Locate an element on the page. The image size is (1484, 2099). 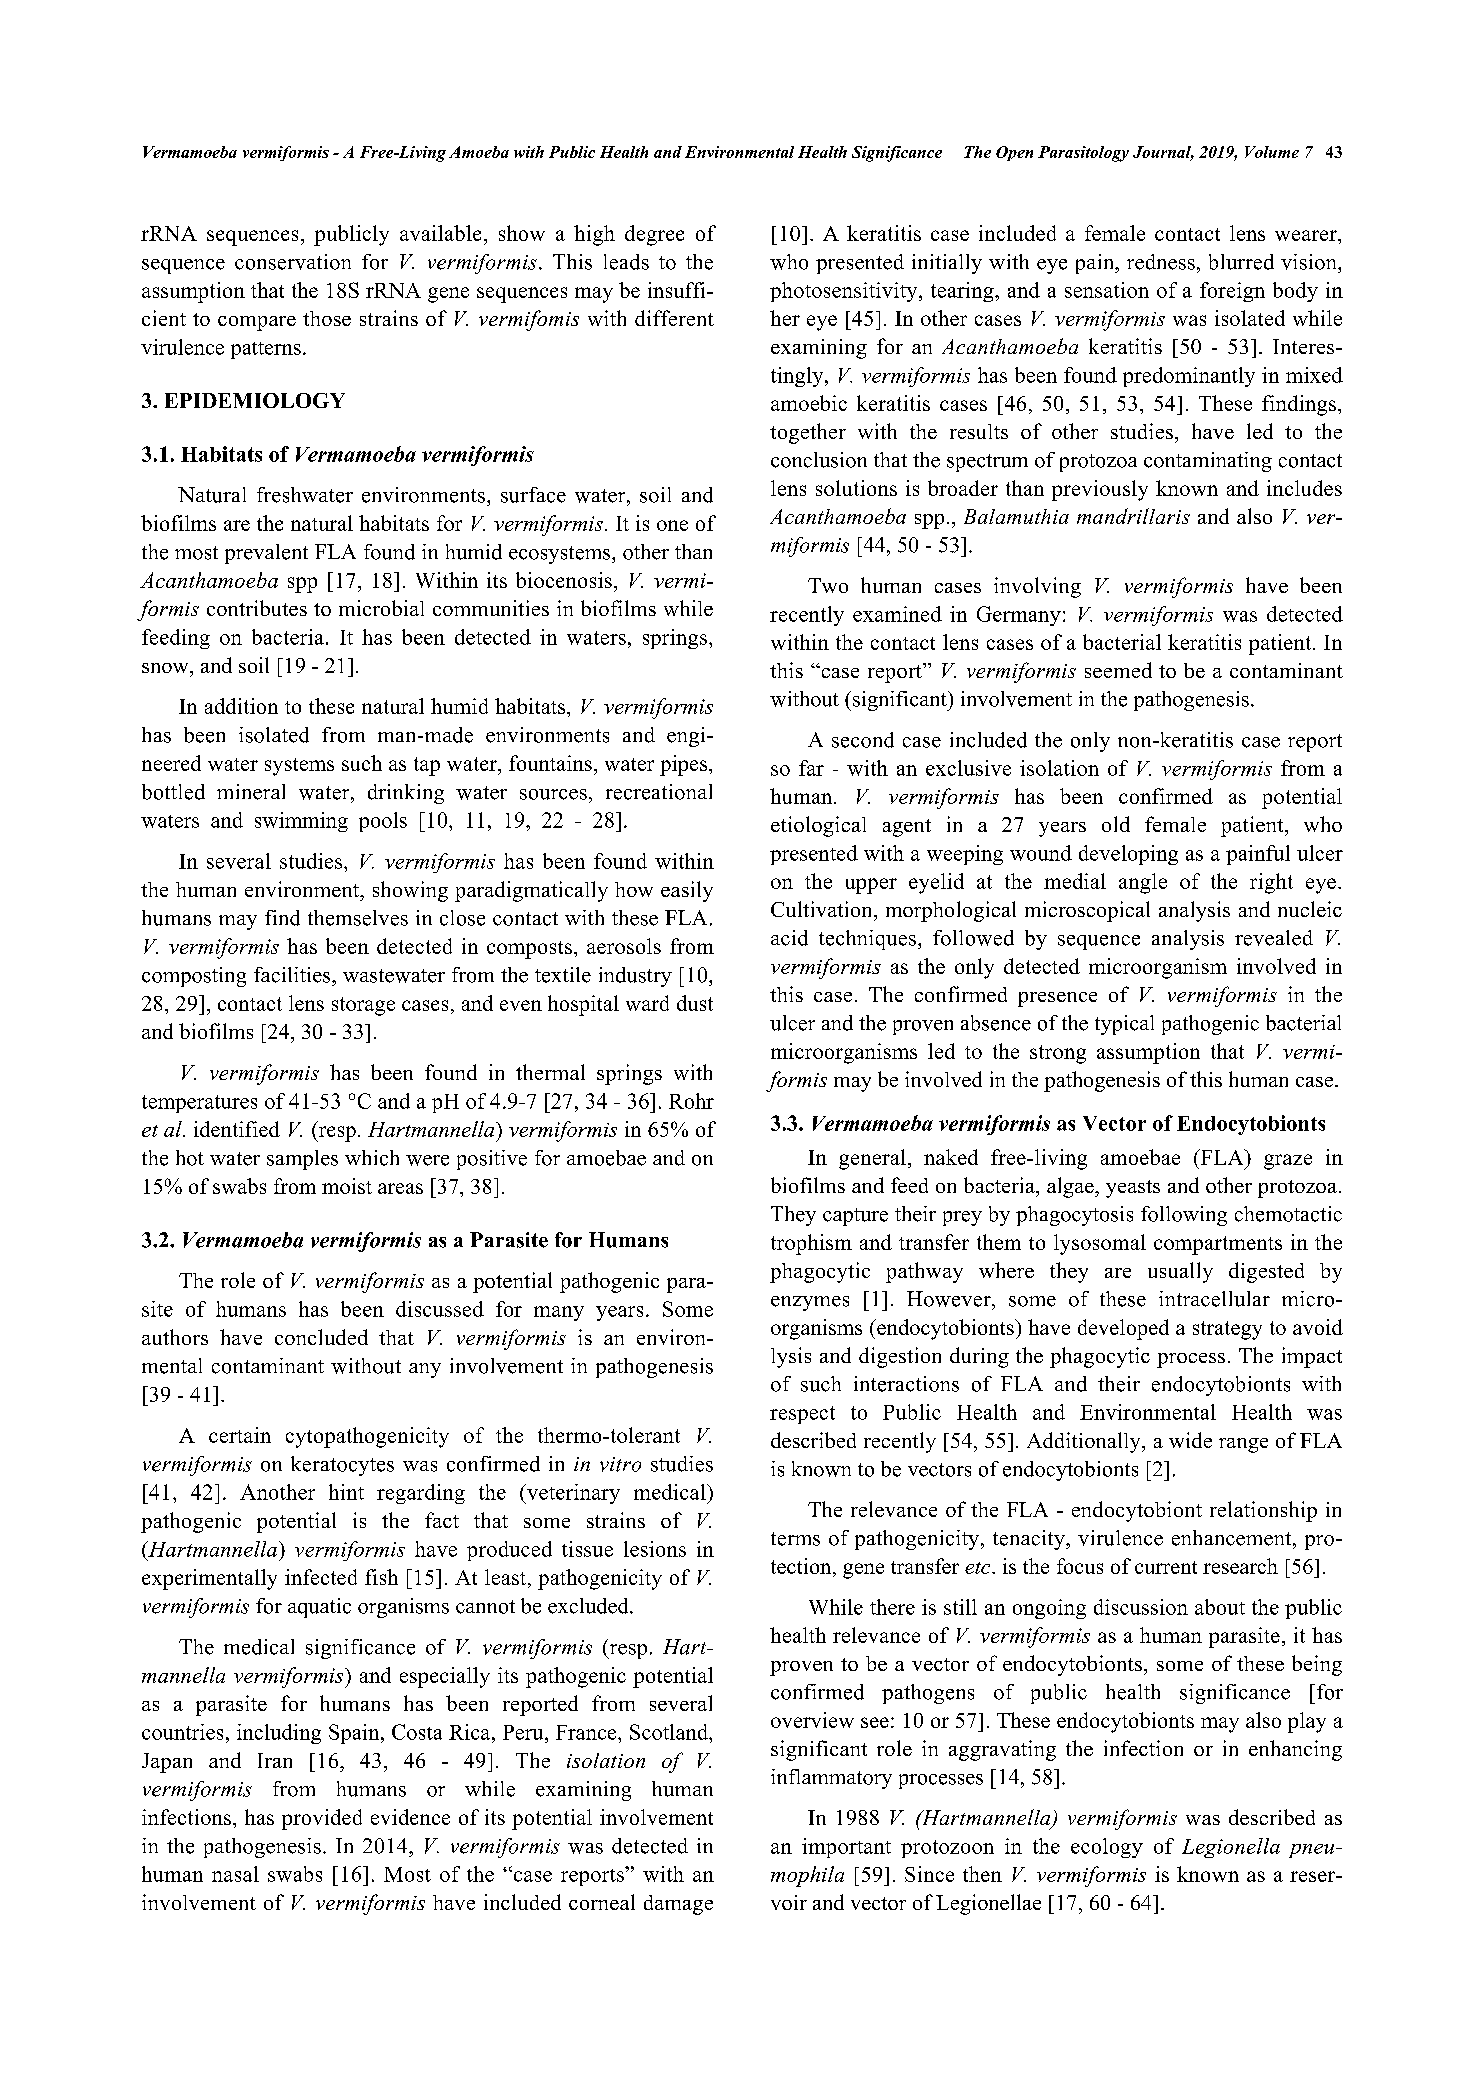
provided is located at coordinates (322, 1819).
